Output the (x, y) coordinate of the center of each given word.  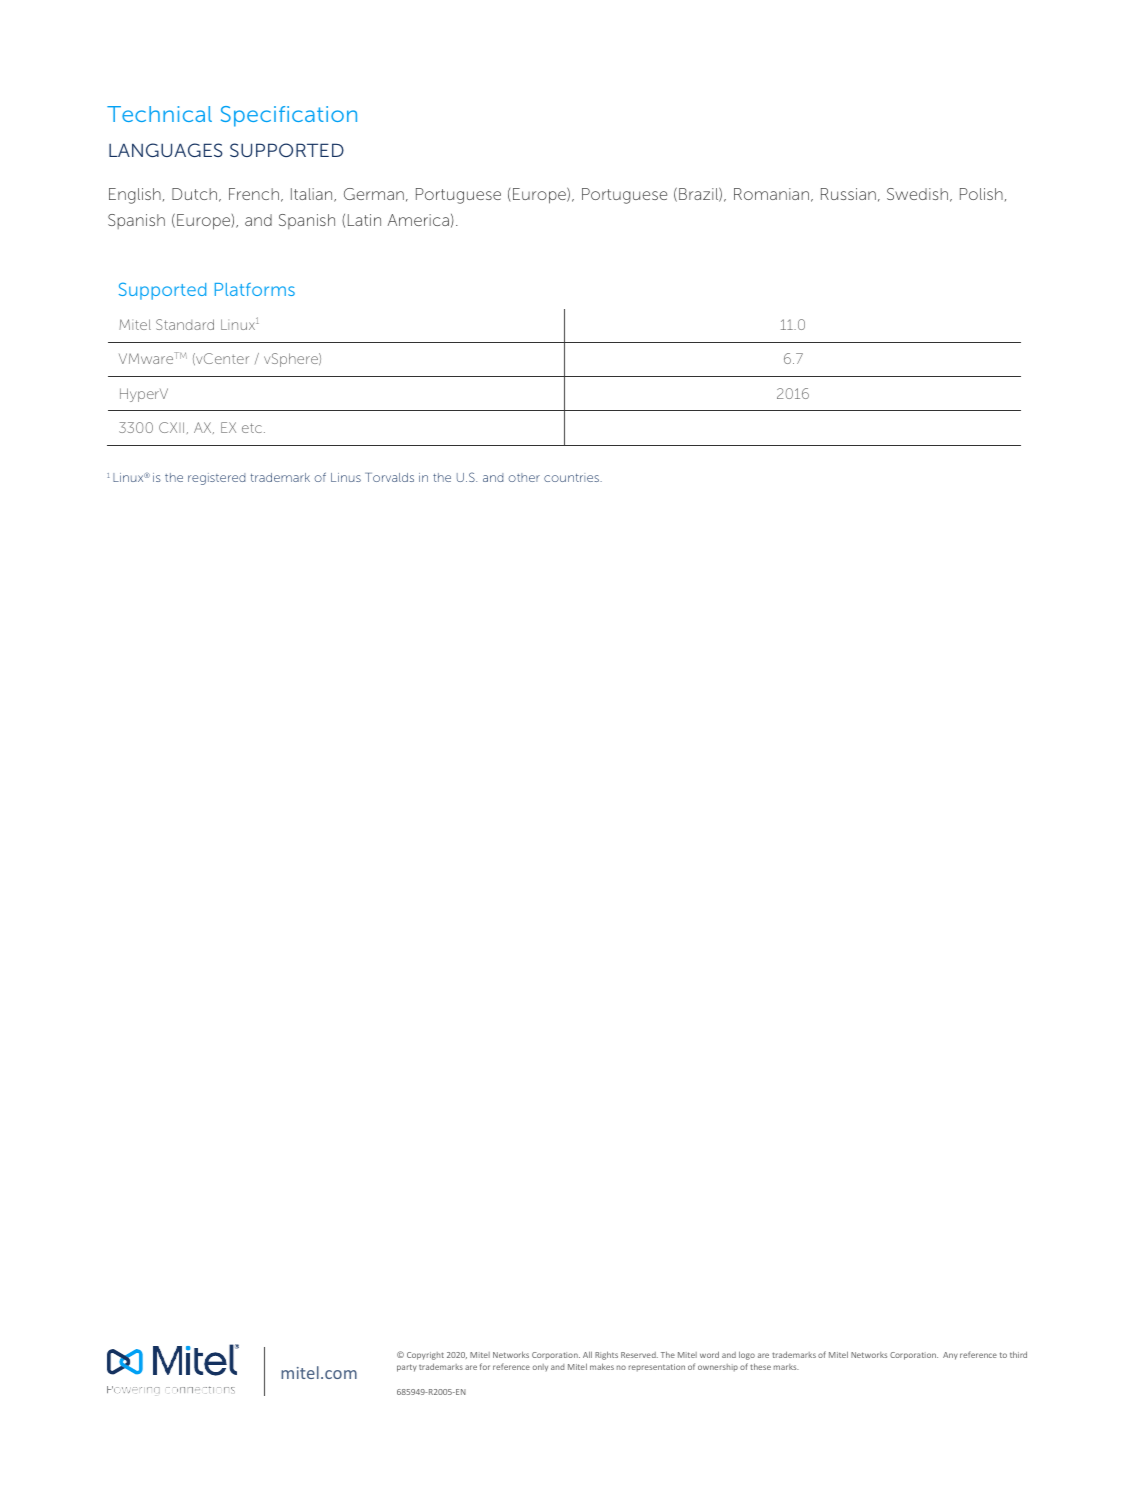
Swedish (917, 194)
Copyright (425, 1356)
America (418, 220)
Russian (848, 194)
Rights (606, 1355)
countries (573, 477)
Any (950, 1356)
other (524, 477)
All (587, 1354)
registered (216, 479)
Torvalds (389, 477)
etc (252, 428)
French (254, 194)
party (407, 1368)
